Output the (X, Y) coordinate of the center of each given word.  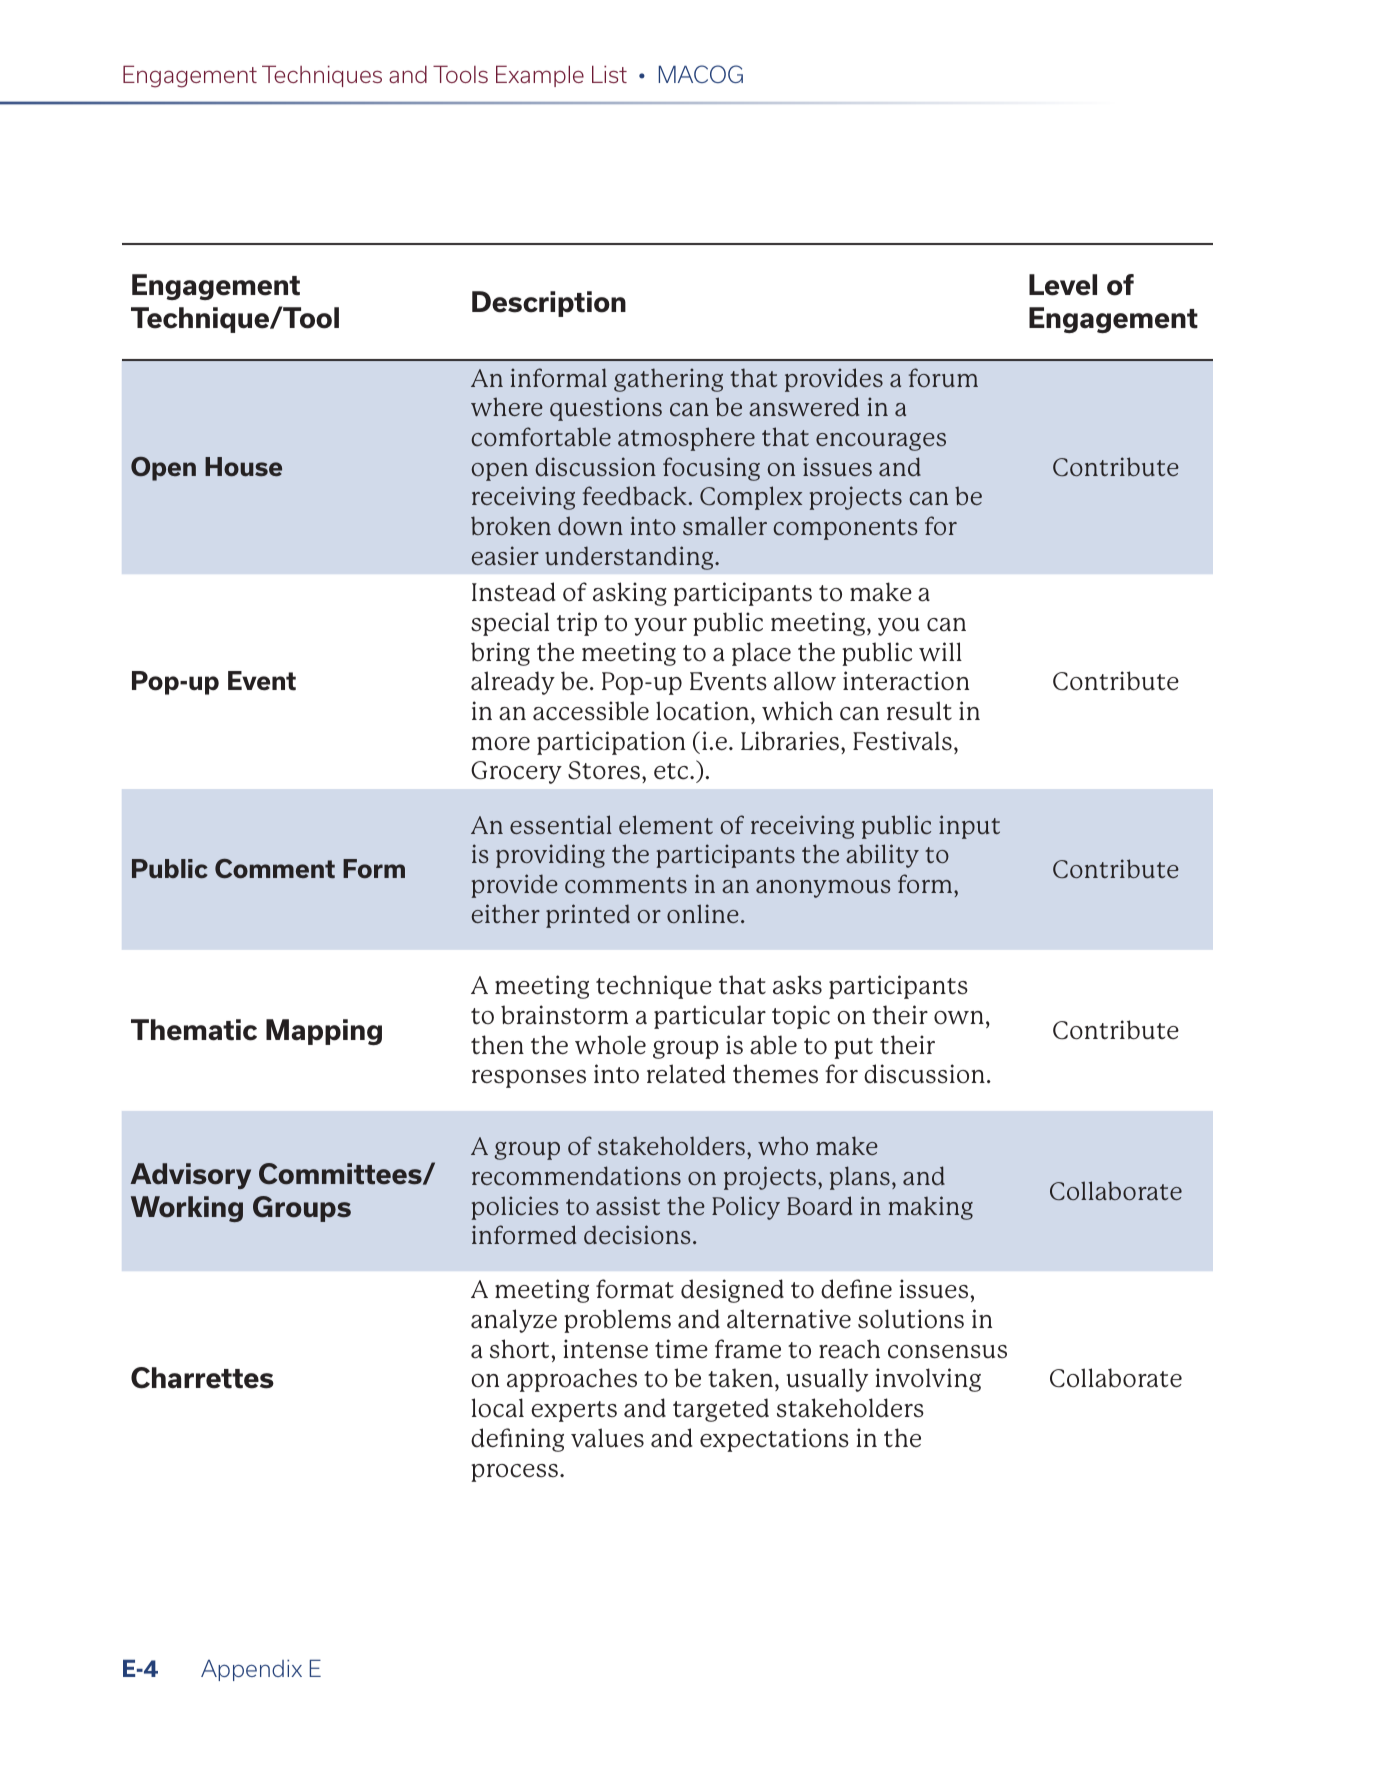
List (609, 74)
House (243, 467)
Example (540, 76)
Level (1063, 285)
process (514, 1473)
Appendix (251, 1670)
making (931, 1208)
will (940, 651)
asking (630, 594)
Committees (341, 1174)
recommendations (576, 1176)
